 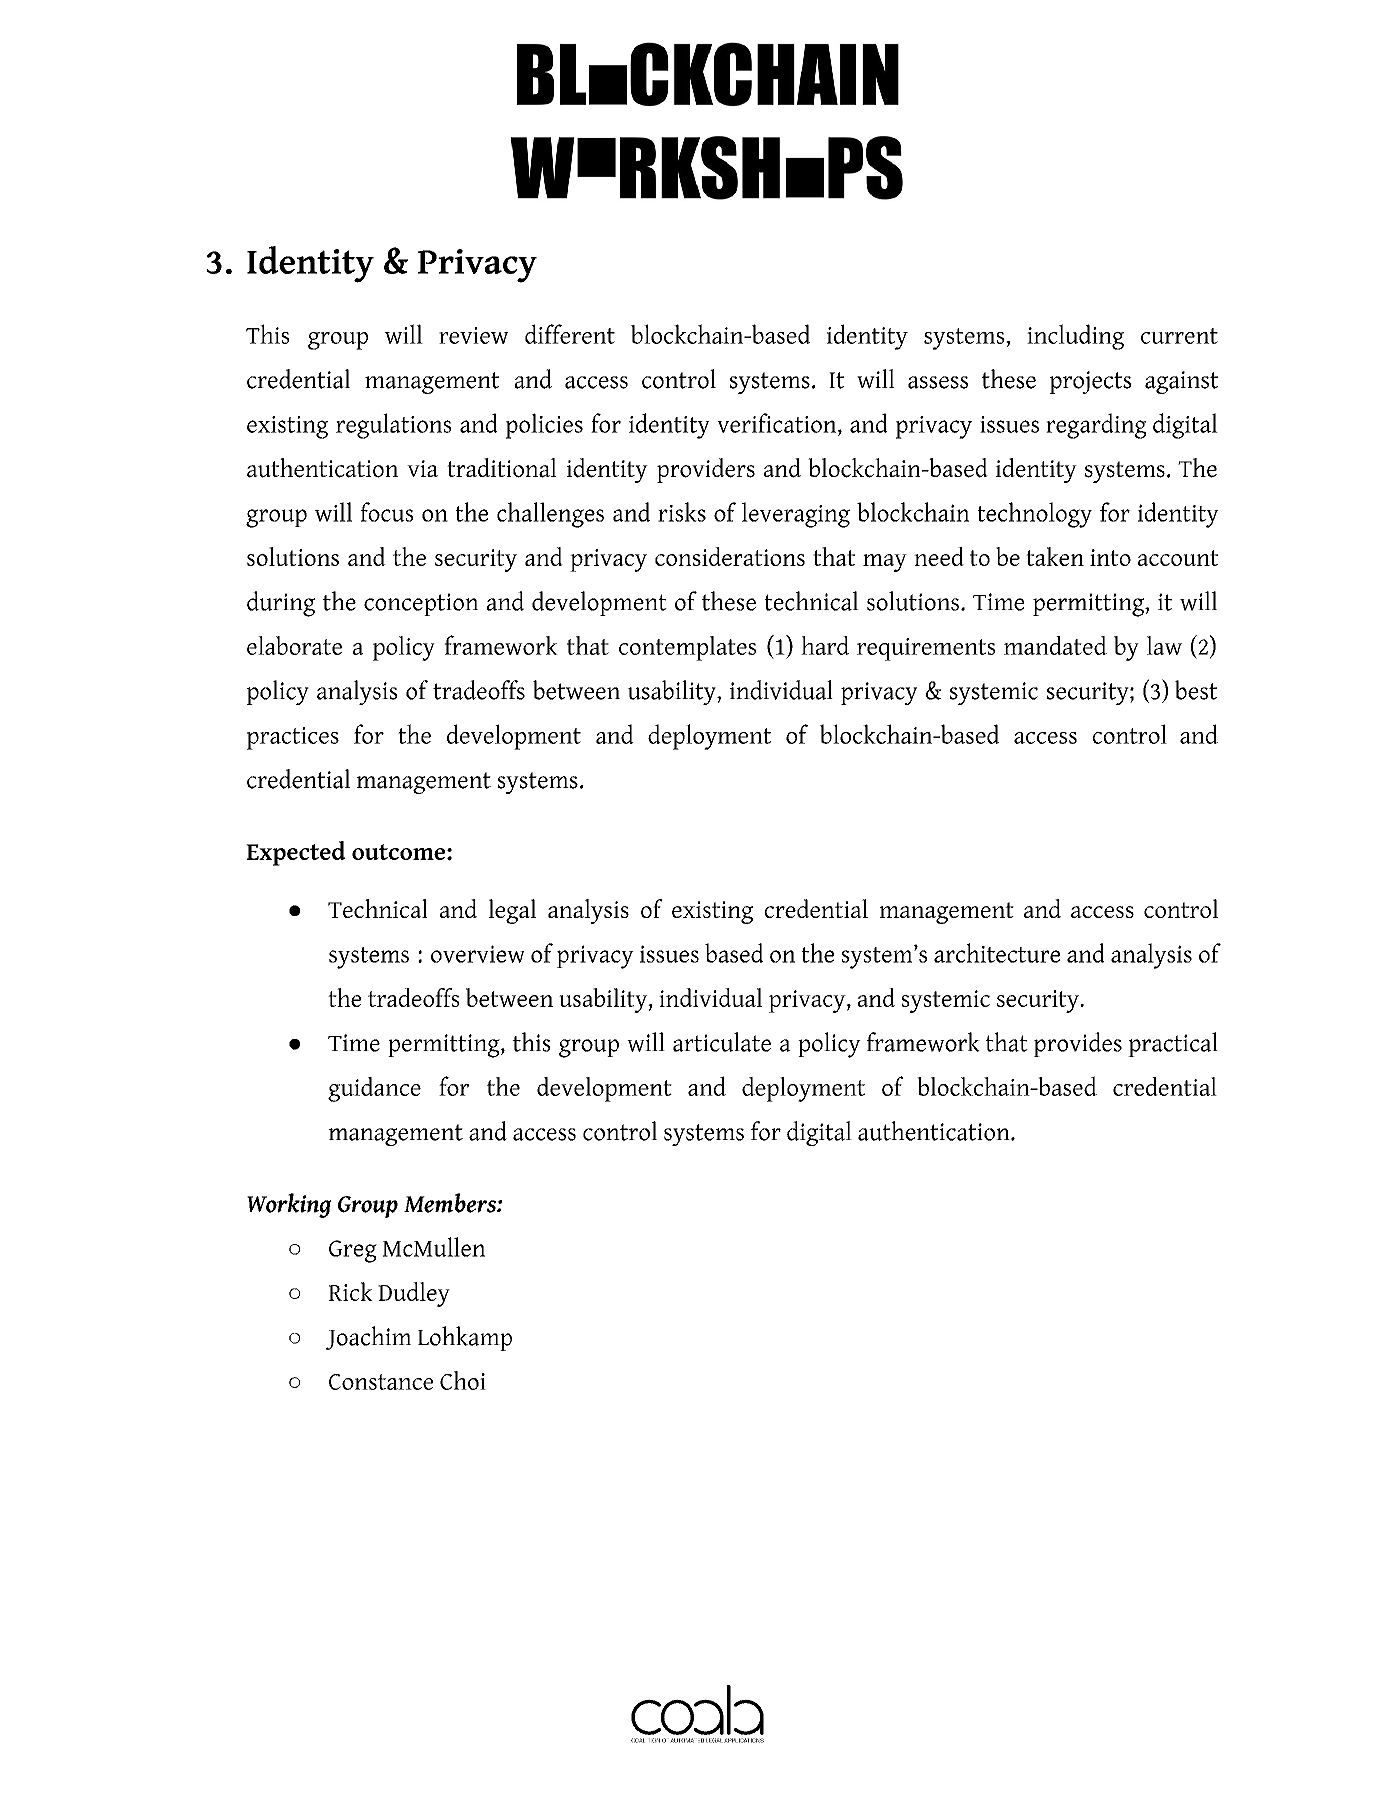 I want to click on Expected, so click(x=295, y=853).
